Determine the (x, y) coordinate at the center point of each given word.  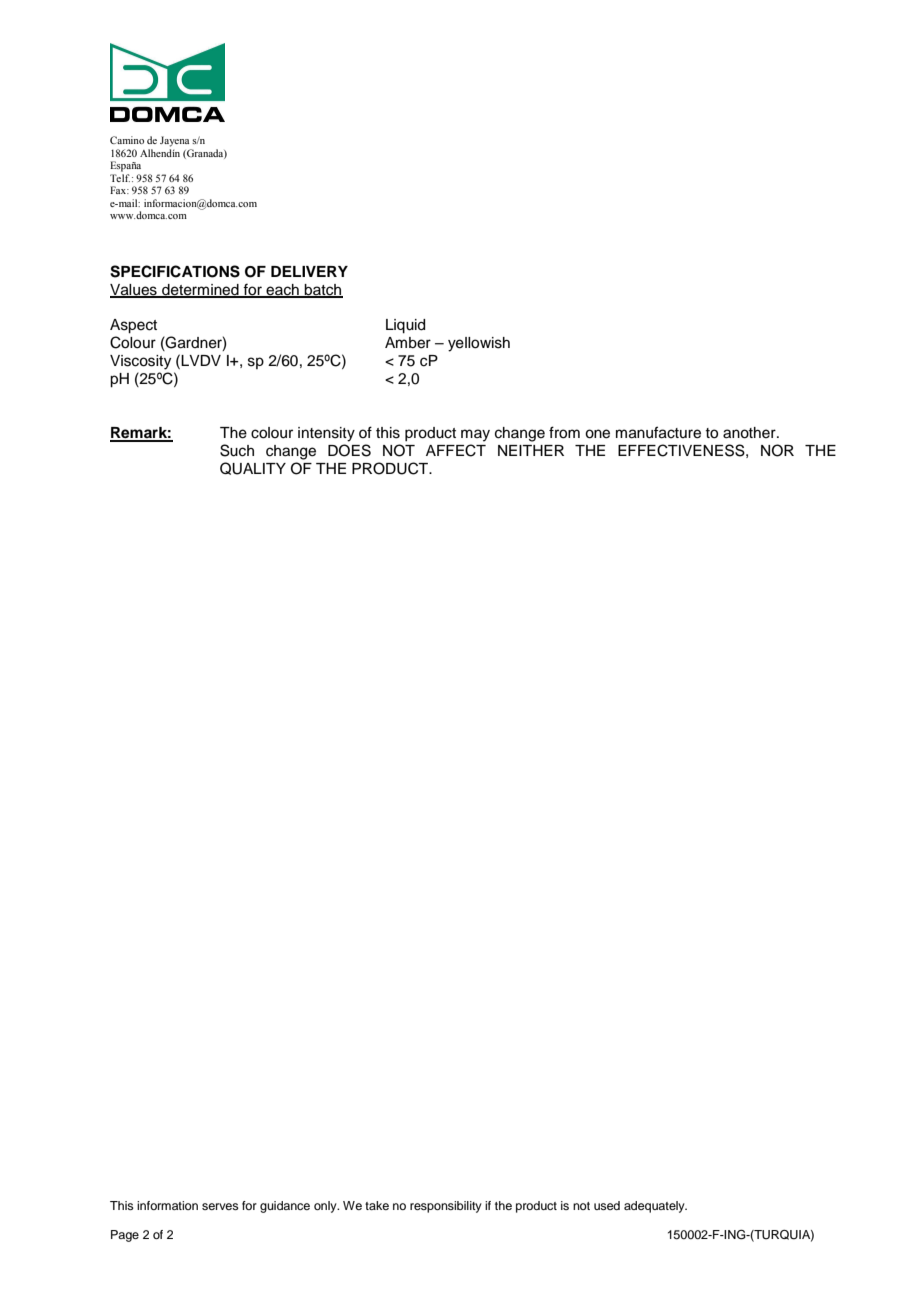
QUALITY (253, 468)
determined (200, 290)
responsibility (446, 1207)
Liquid (405, 326)
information (167, 1205)
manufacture (658, 432)
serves (220, 1206)
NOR (777, 450)
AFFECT (456, 450)
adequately (655, 1207)
